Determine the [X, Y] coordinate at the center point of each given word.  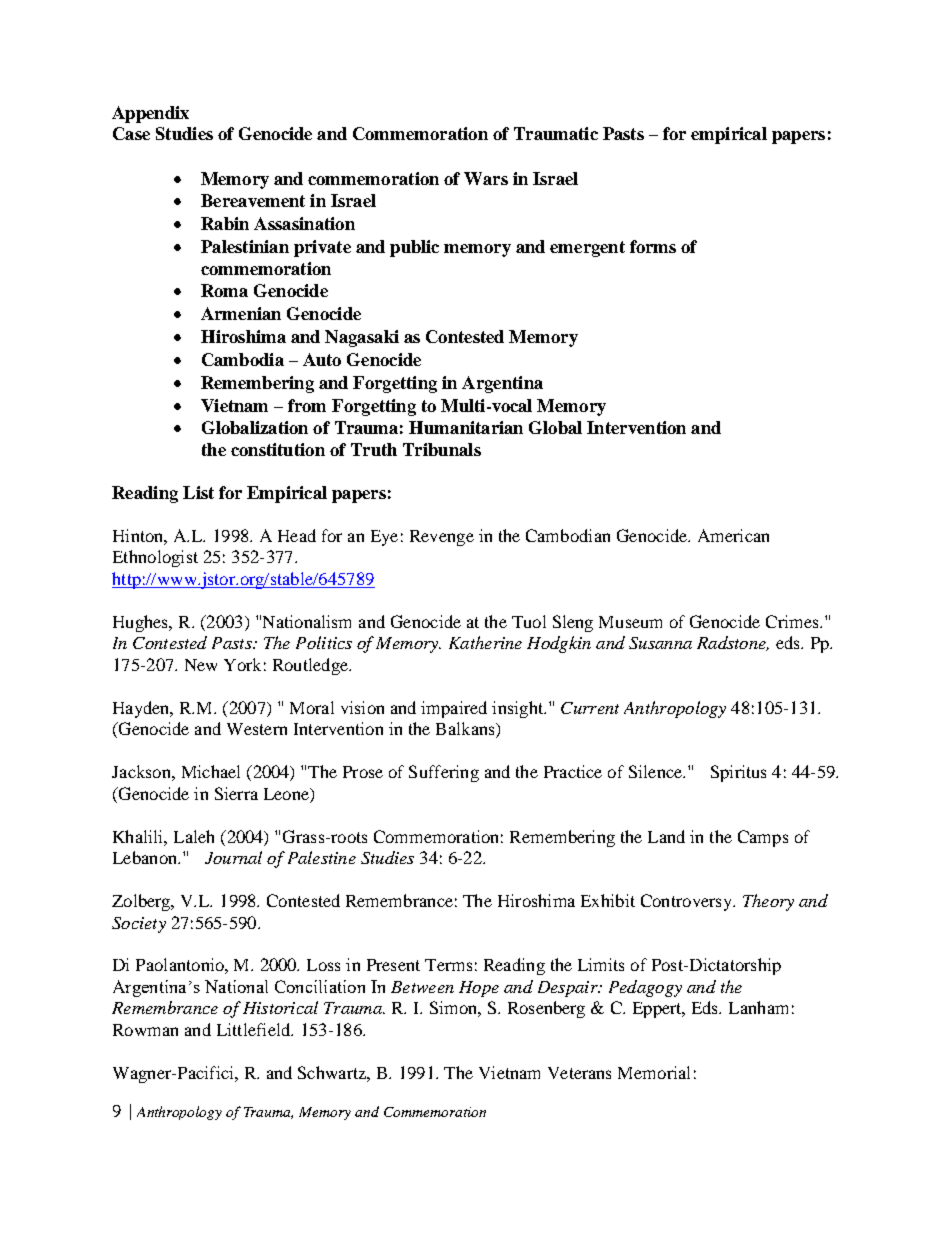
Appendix [150, 114]
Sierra [236, 793]
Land [666, 836]
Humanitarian [466, 427]
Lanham [758, 1007]
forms [653, 246]
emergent [587, 249]
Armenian [241, 313]
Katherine [485, 642]
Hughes [142, 623]
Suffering [444, 773]
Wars [486, 178]
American [733, 535]
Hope [479, 989]
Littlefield [255, 1029]
